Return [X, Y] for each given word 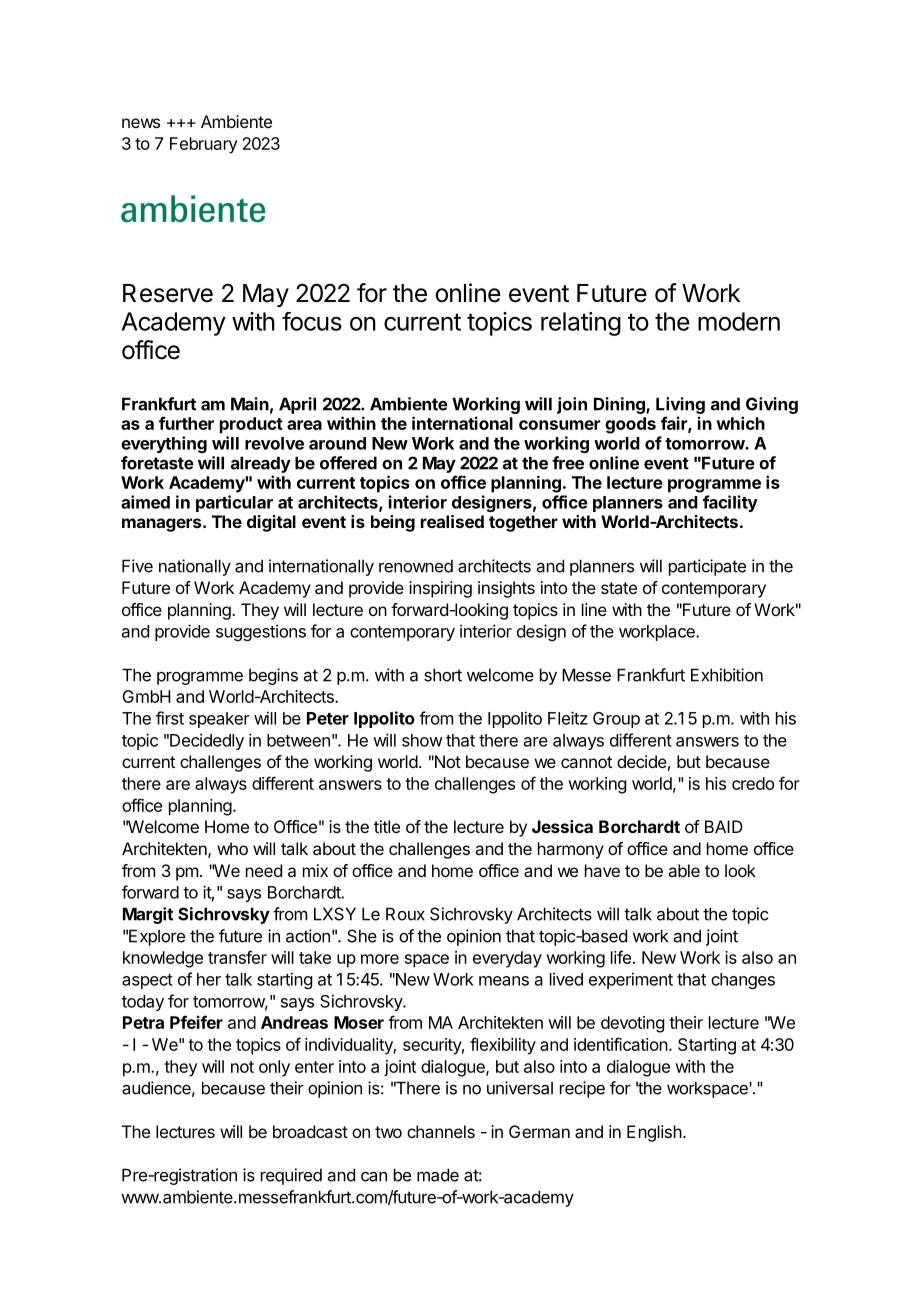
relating [581, 324]
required [291, 1176]
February [203, 145]
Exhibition [727, 675]
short [443, 675]
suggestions [261, 632]
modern [739, 321]
